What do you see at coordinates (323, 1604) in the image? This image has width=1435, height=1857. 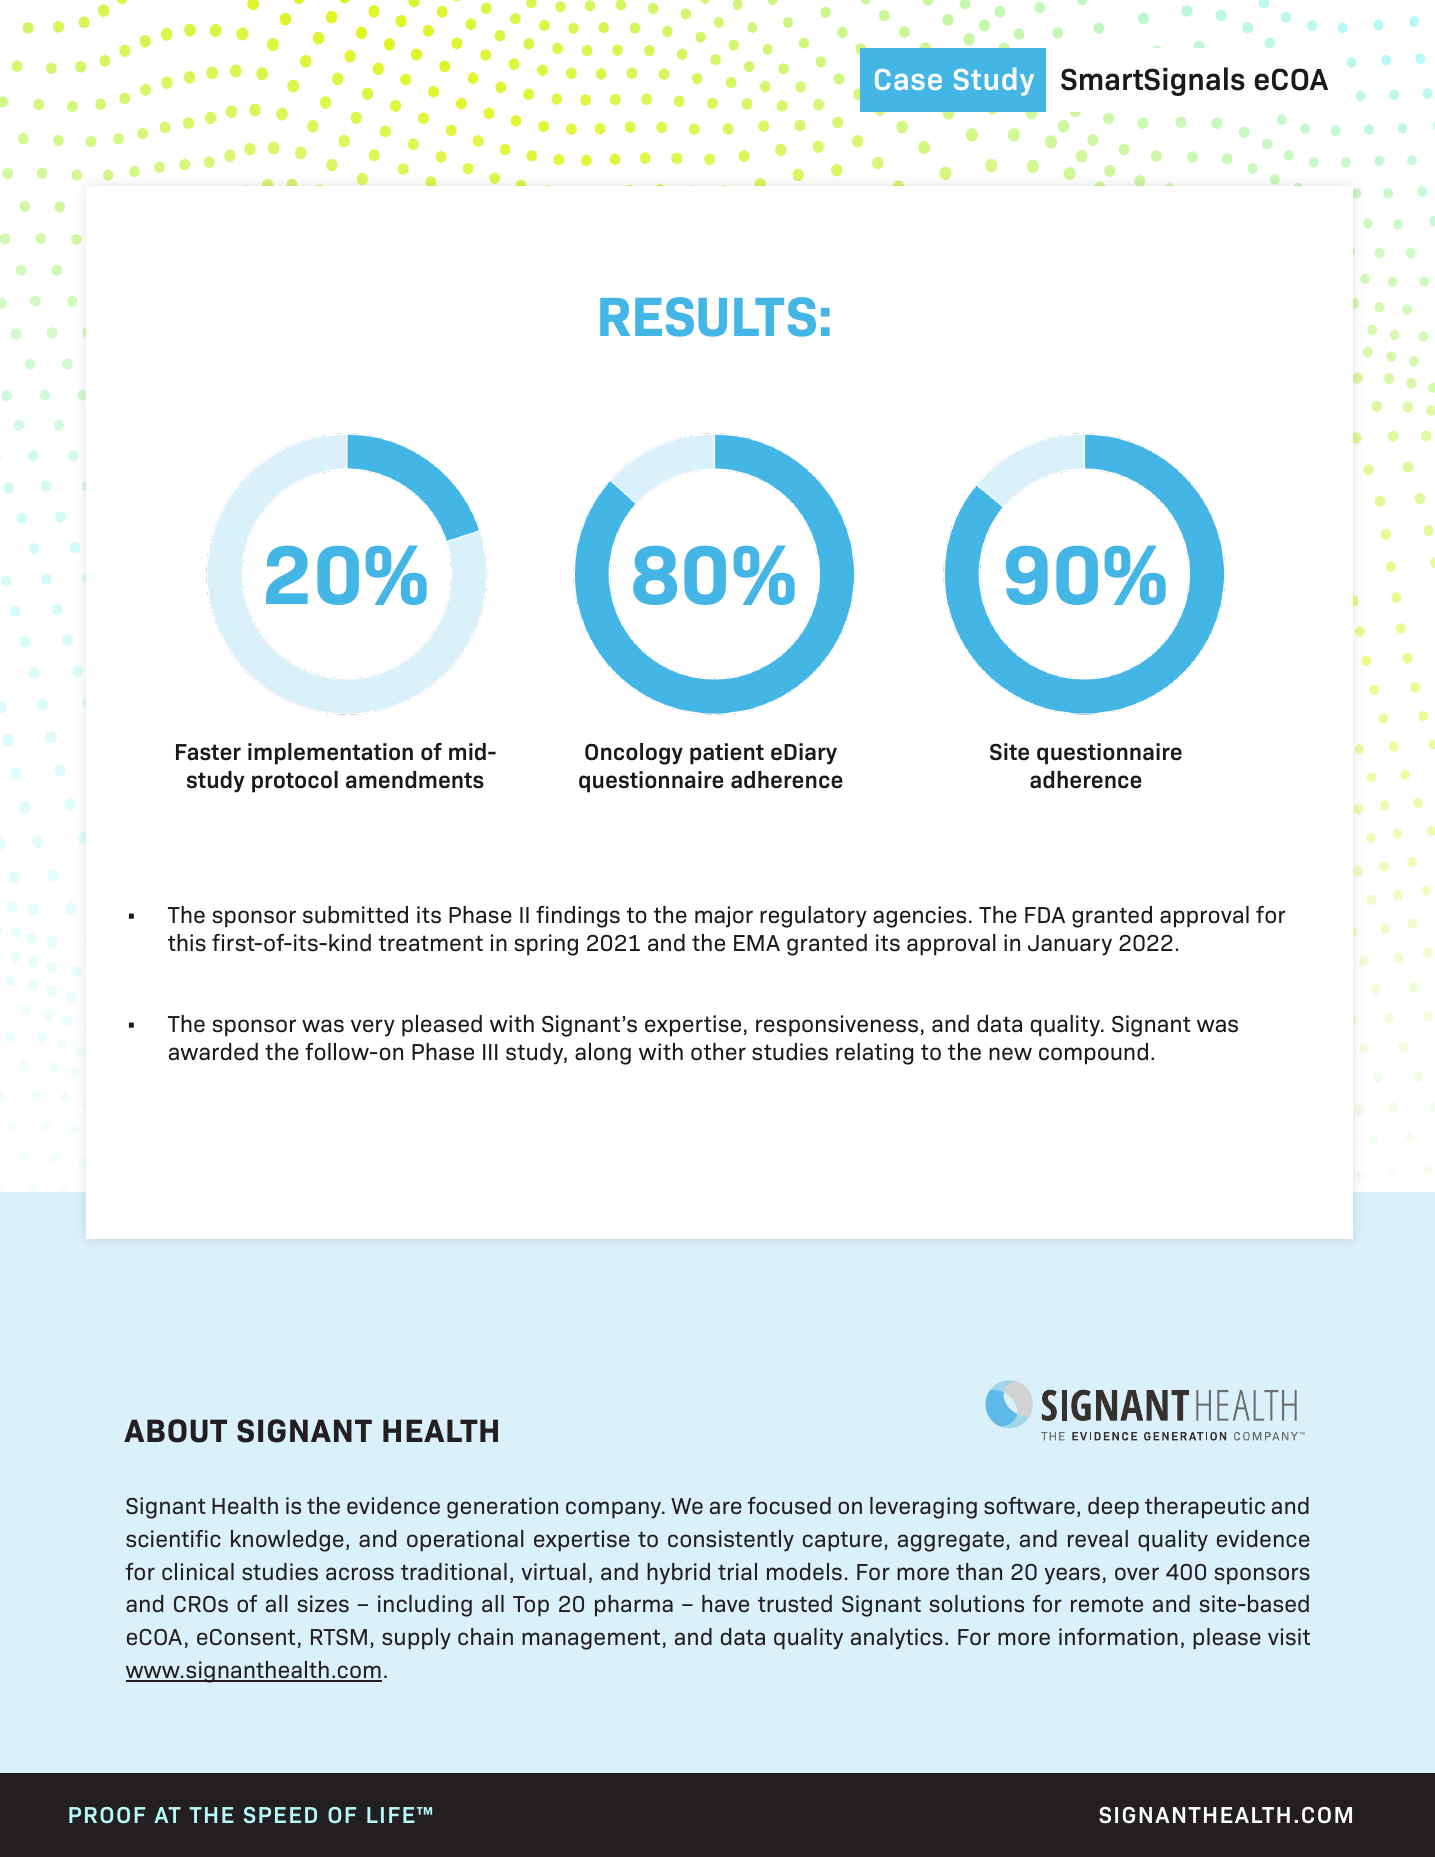 I see `sizes` at bounding box center [323, 1604].
